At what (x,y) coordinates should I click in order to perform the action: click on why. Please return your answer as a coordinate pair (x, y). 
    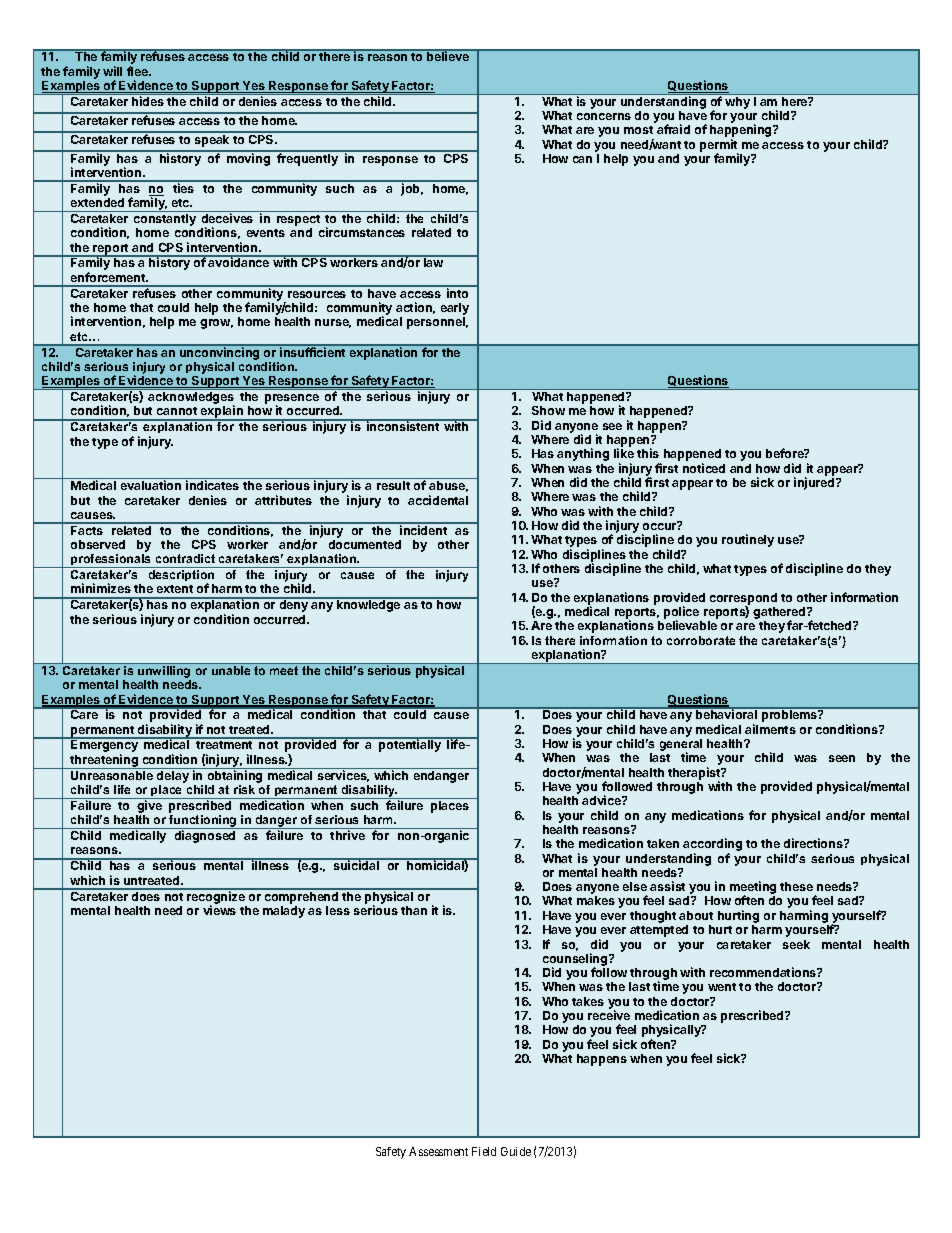
    Looking at the image, I should click on (737, 103).
